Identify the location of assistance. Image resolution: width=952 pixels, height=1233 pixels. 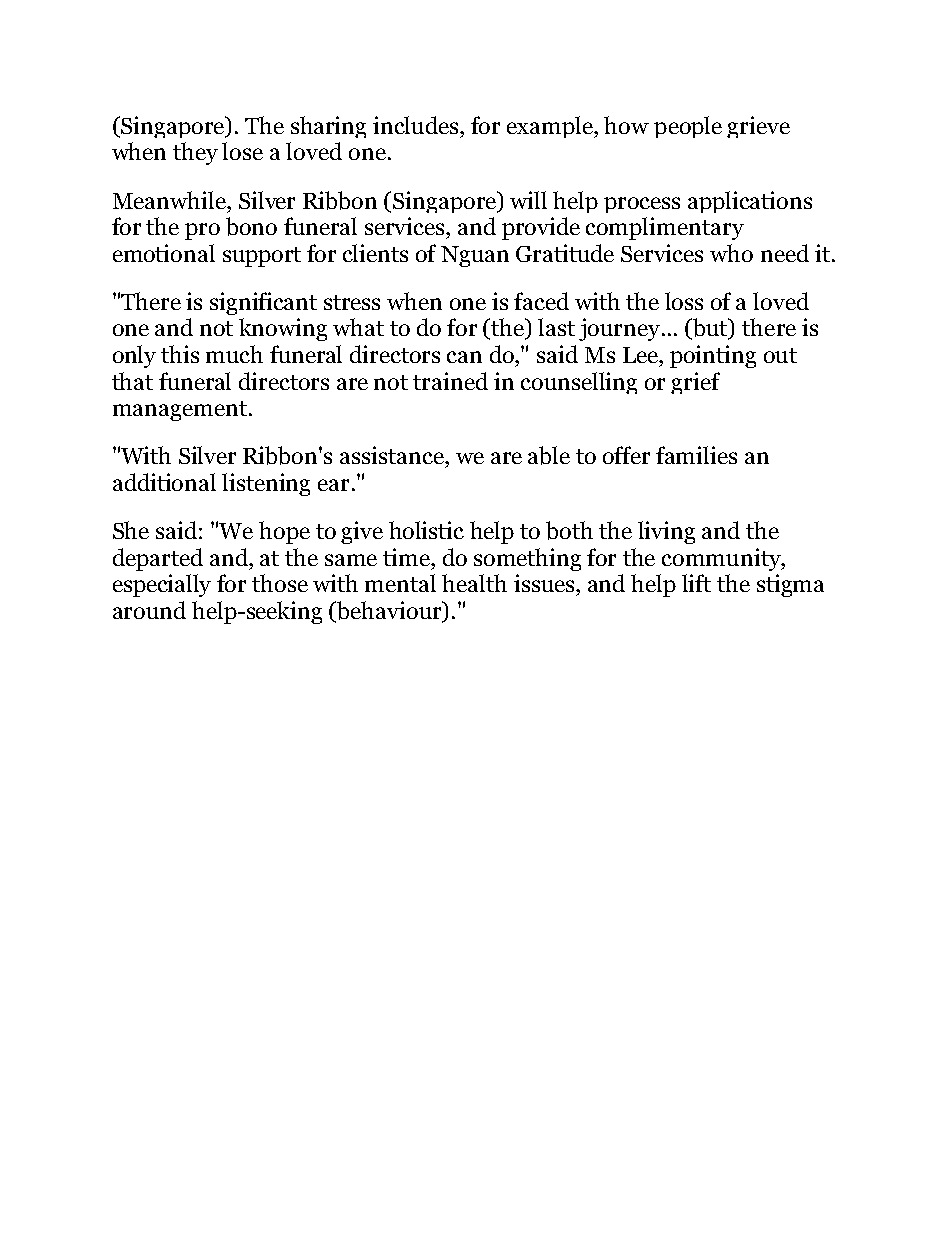
(393, 455).
